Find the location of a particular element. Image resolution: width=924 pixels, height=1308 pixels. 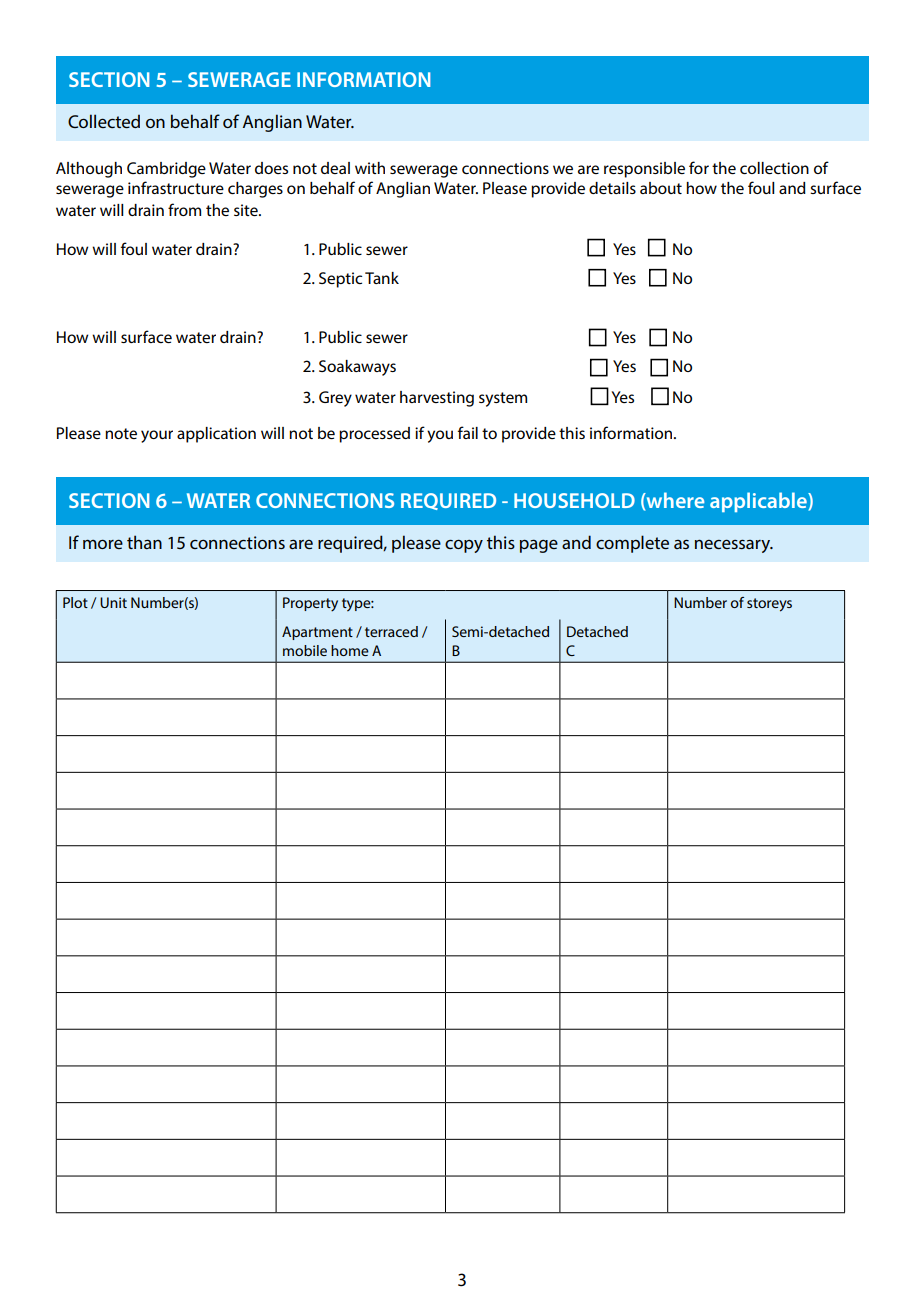

responsible is located at coordinates (644, 170).
